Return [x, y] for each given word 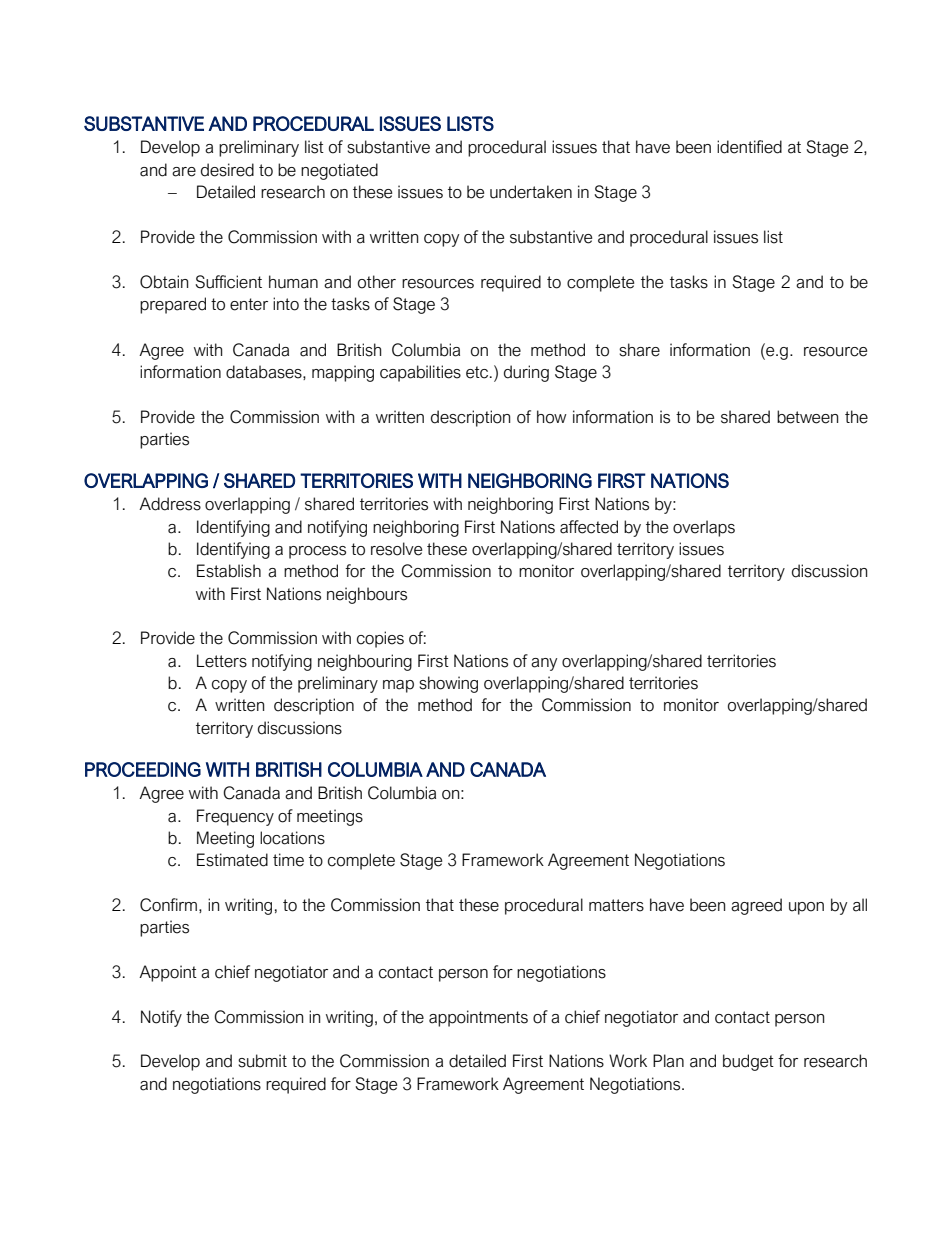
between [807, 417]
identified [749, 147]
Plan [668, 1061]
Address [170, 504]
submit [262, 1061]
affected [589, 527]
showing [448, 684]
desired [227, 170]
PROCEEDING [143, 769]
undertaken [531, 192]
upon [806, 908]
